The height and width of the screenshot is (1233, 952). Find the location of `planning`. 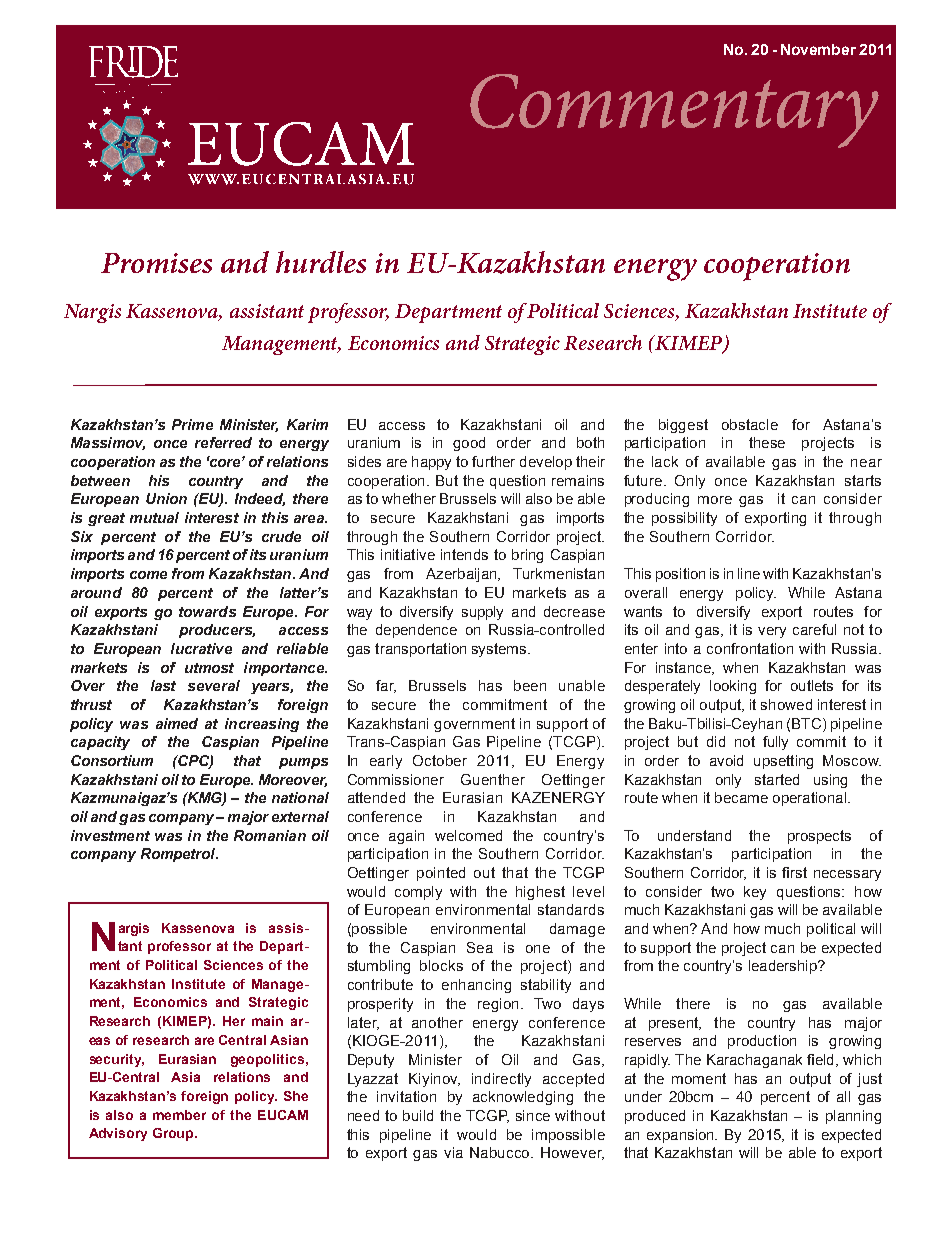

planning is located at coordinates (853, 1117).
